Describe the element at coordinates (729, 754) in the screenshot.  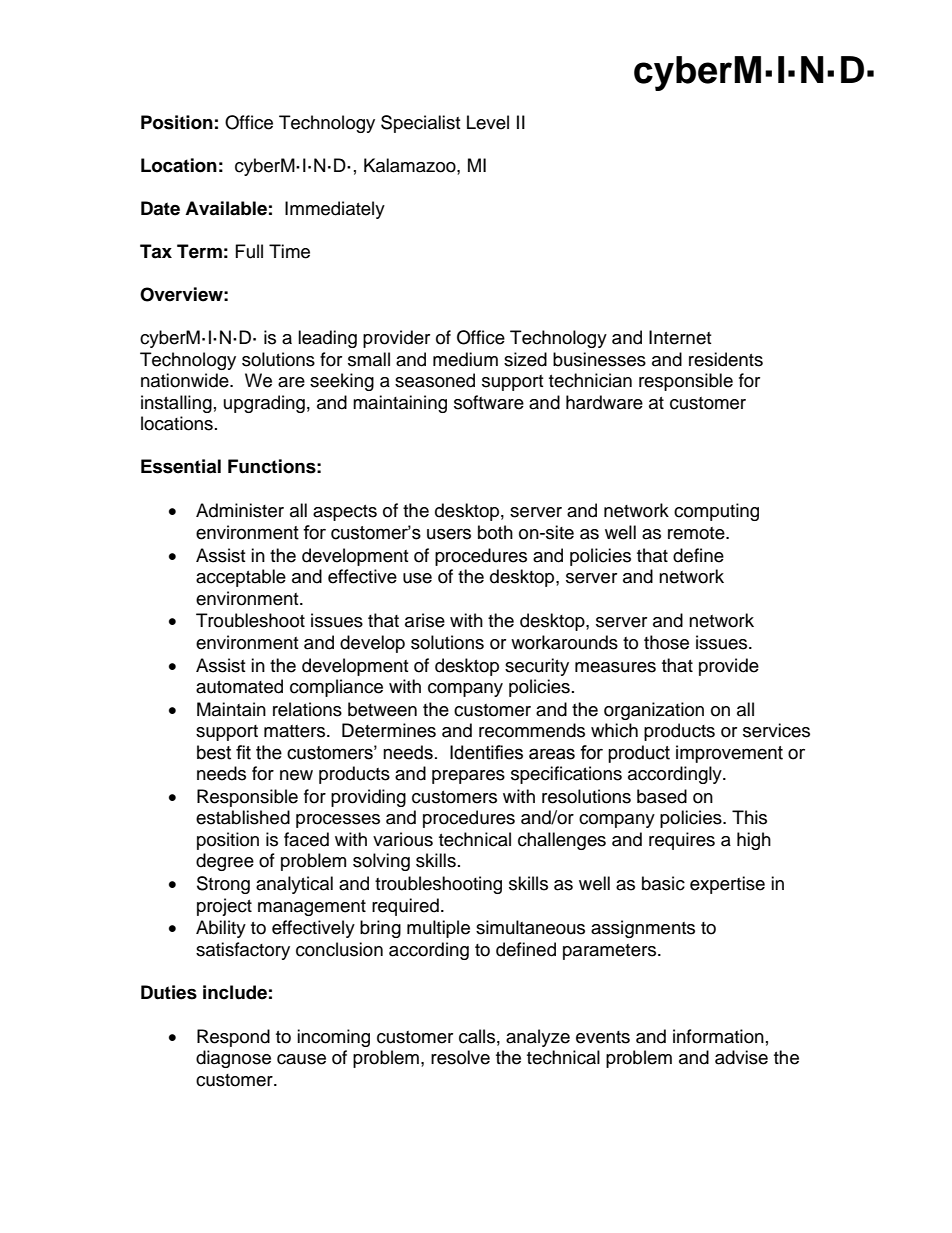
I see `improvement` at that location.
